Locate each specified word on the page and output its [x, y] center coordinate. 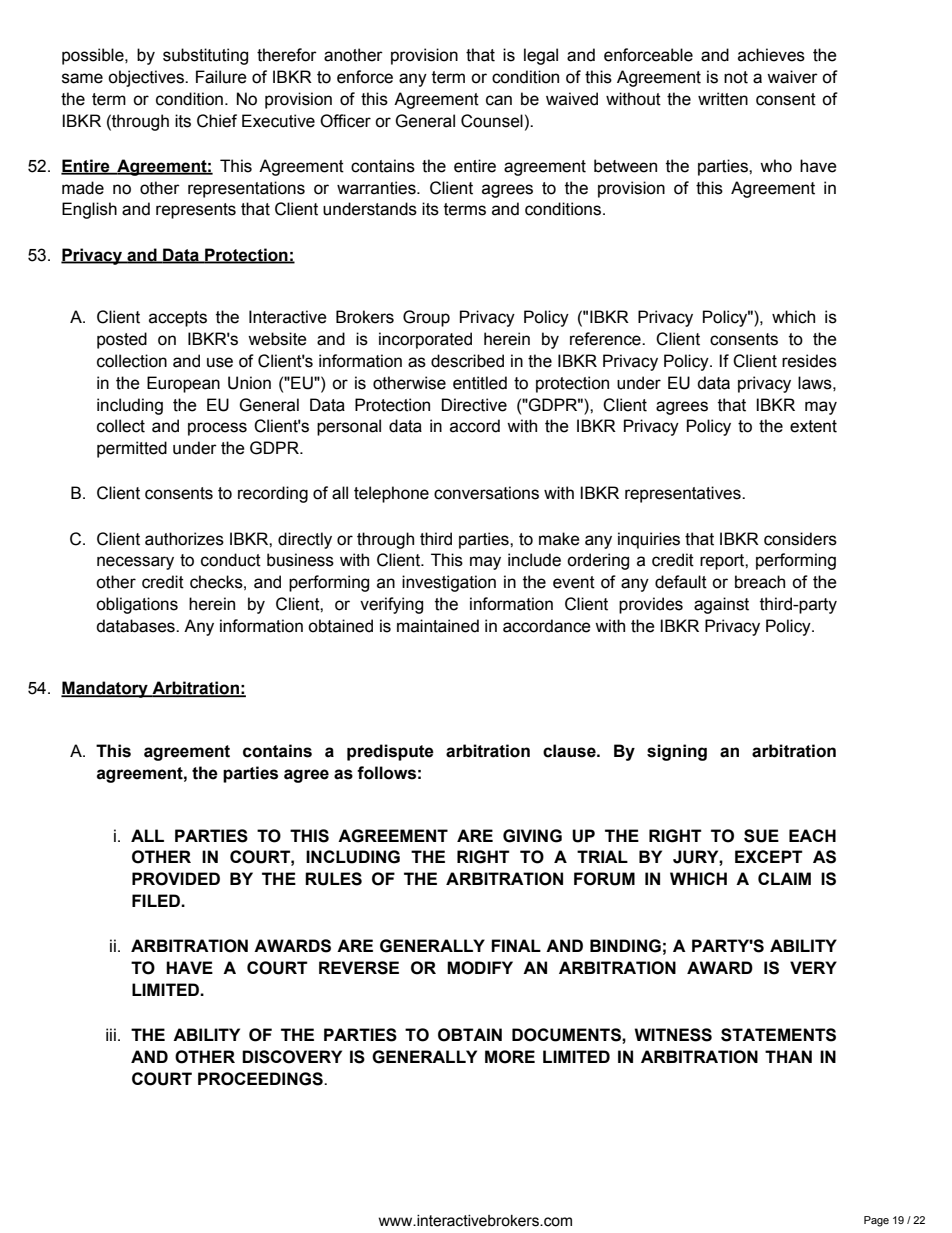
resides [809, 361]
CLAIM [784, 878]
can [499, 100]
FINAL [516, 945]
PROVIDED [176, 879]
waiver [792, 77]
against [721, 605]
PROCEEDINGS [261, 1079]
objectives [147, 78]
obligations [137, 605]
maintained [438, 626]
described [467, 361]
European [183, 384]
